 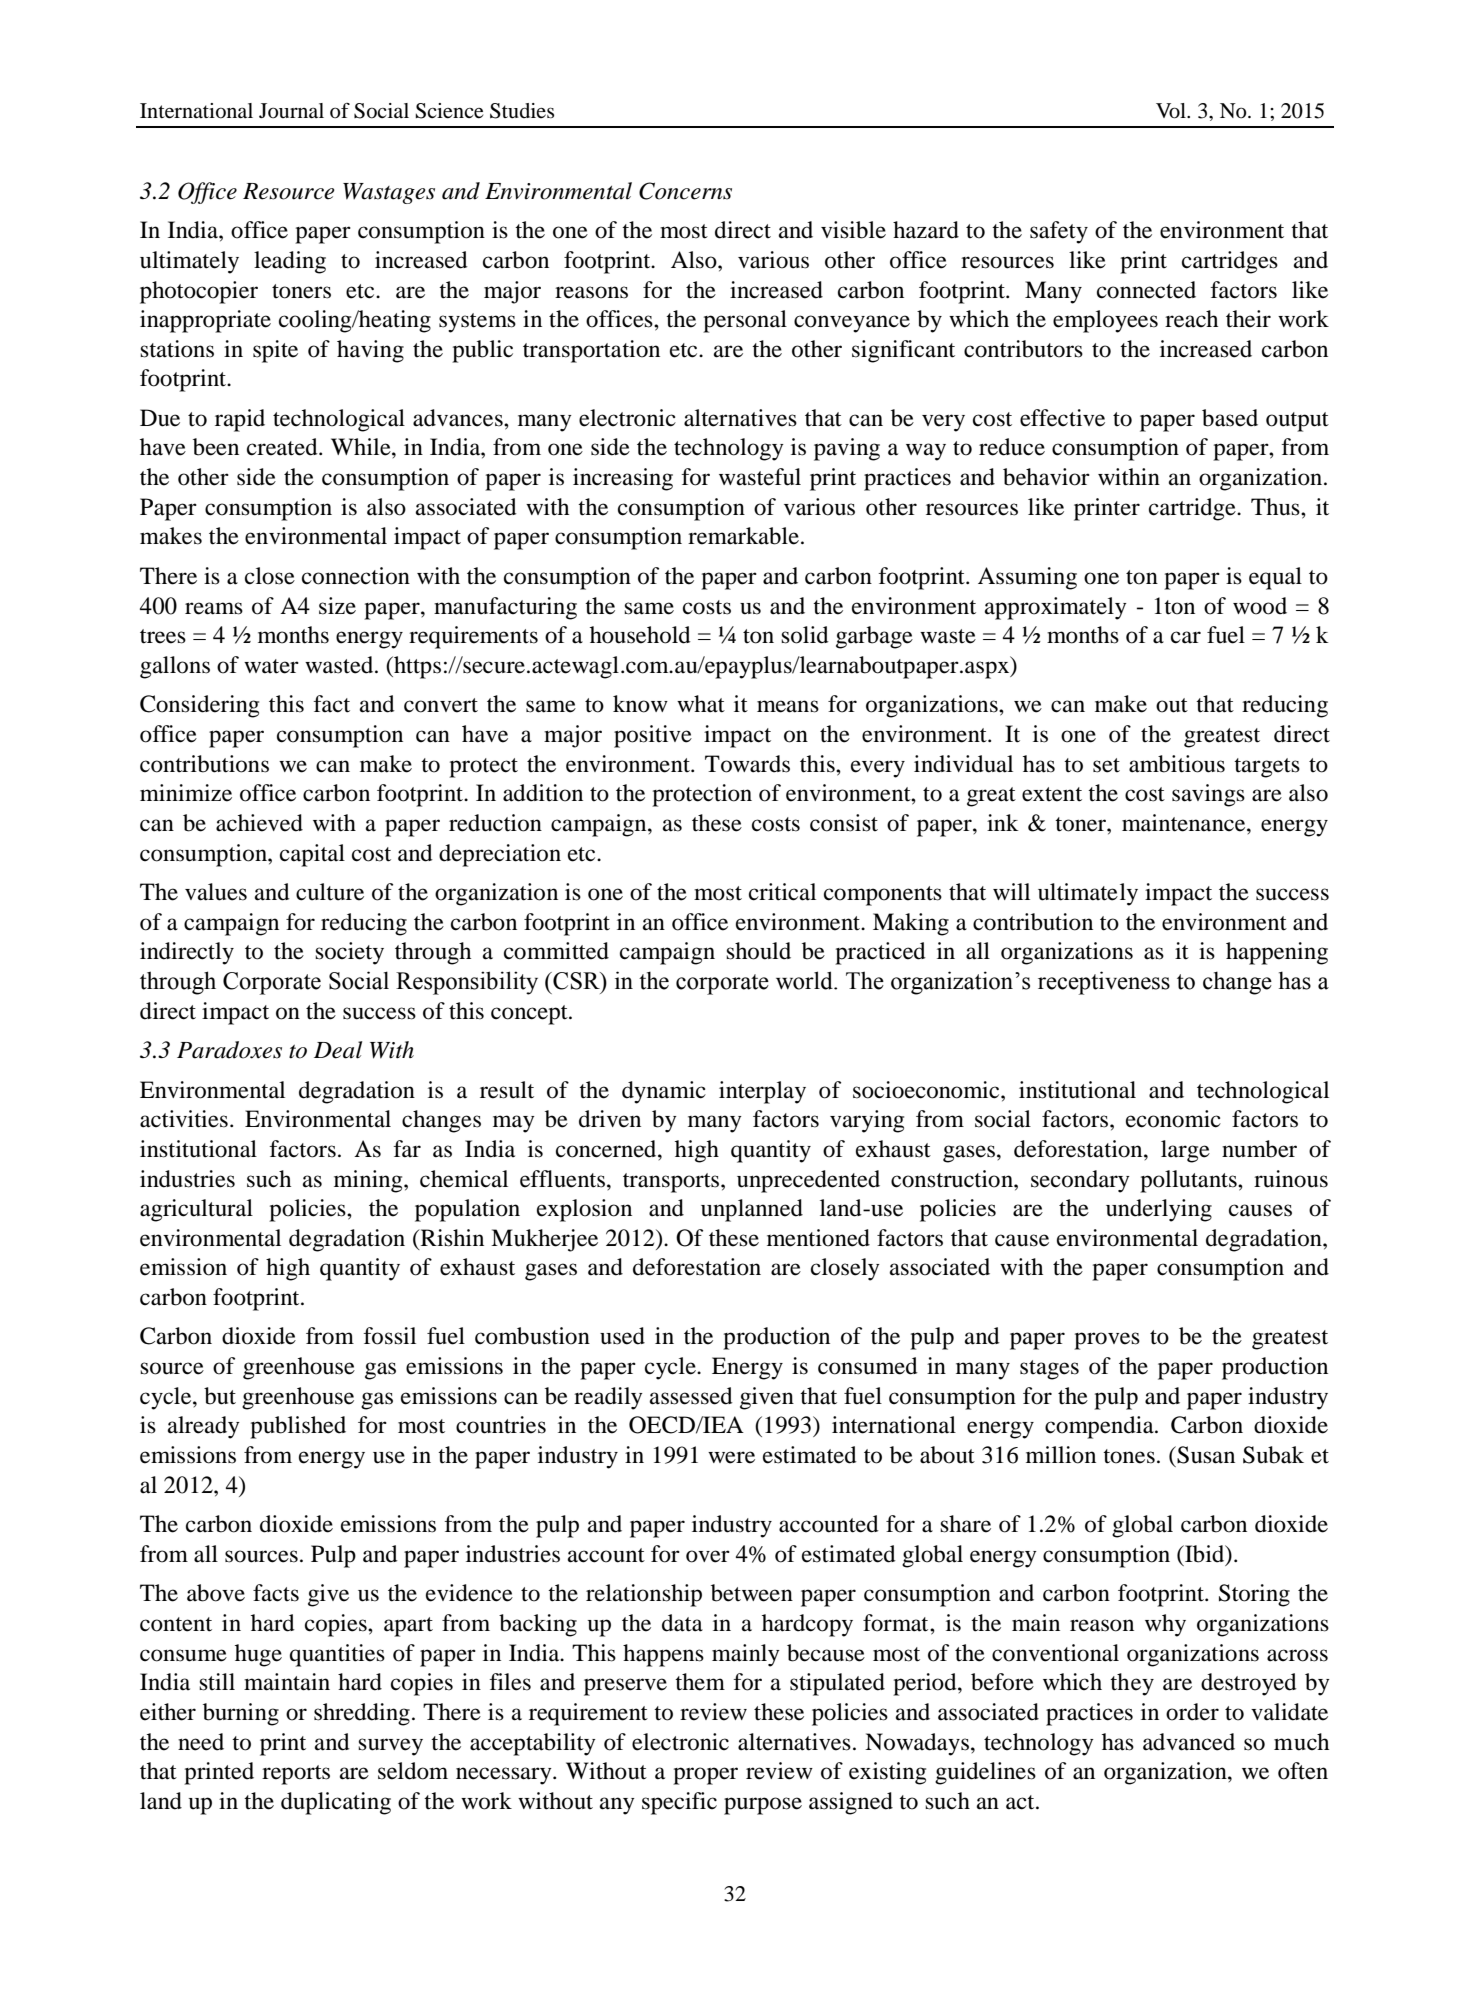 I want to click on society, so click(x=349, y=953).
